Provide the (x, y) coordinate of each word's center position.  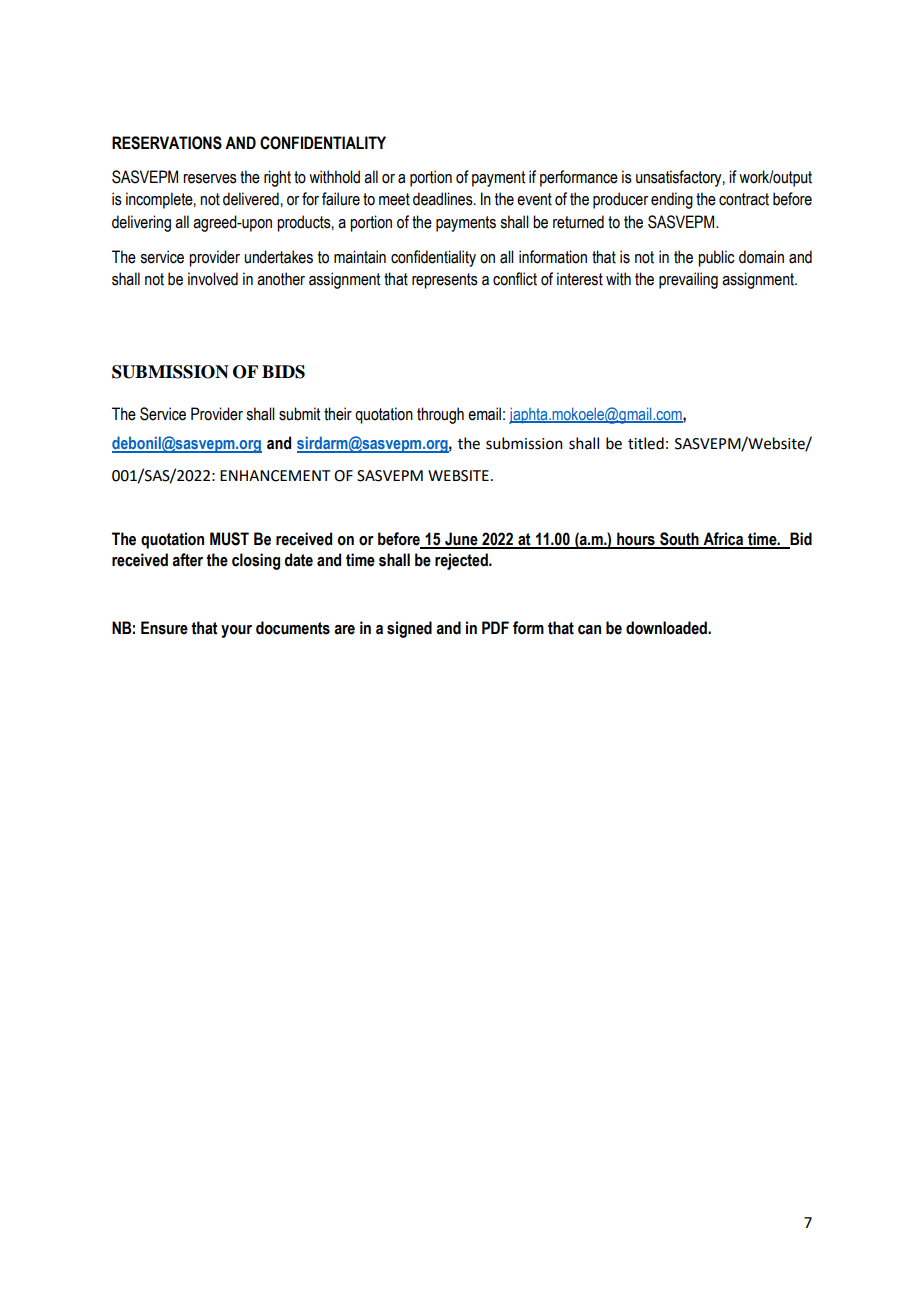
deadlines (444, 199)
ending (672, 200)
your (236, 631)
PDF (495, 627)
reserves (210, 179)
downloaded (667, 628)
